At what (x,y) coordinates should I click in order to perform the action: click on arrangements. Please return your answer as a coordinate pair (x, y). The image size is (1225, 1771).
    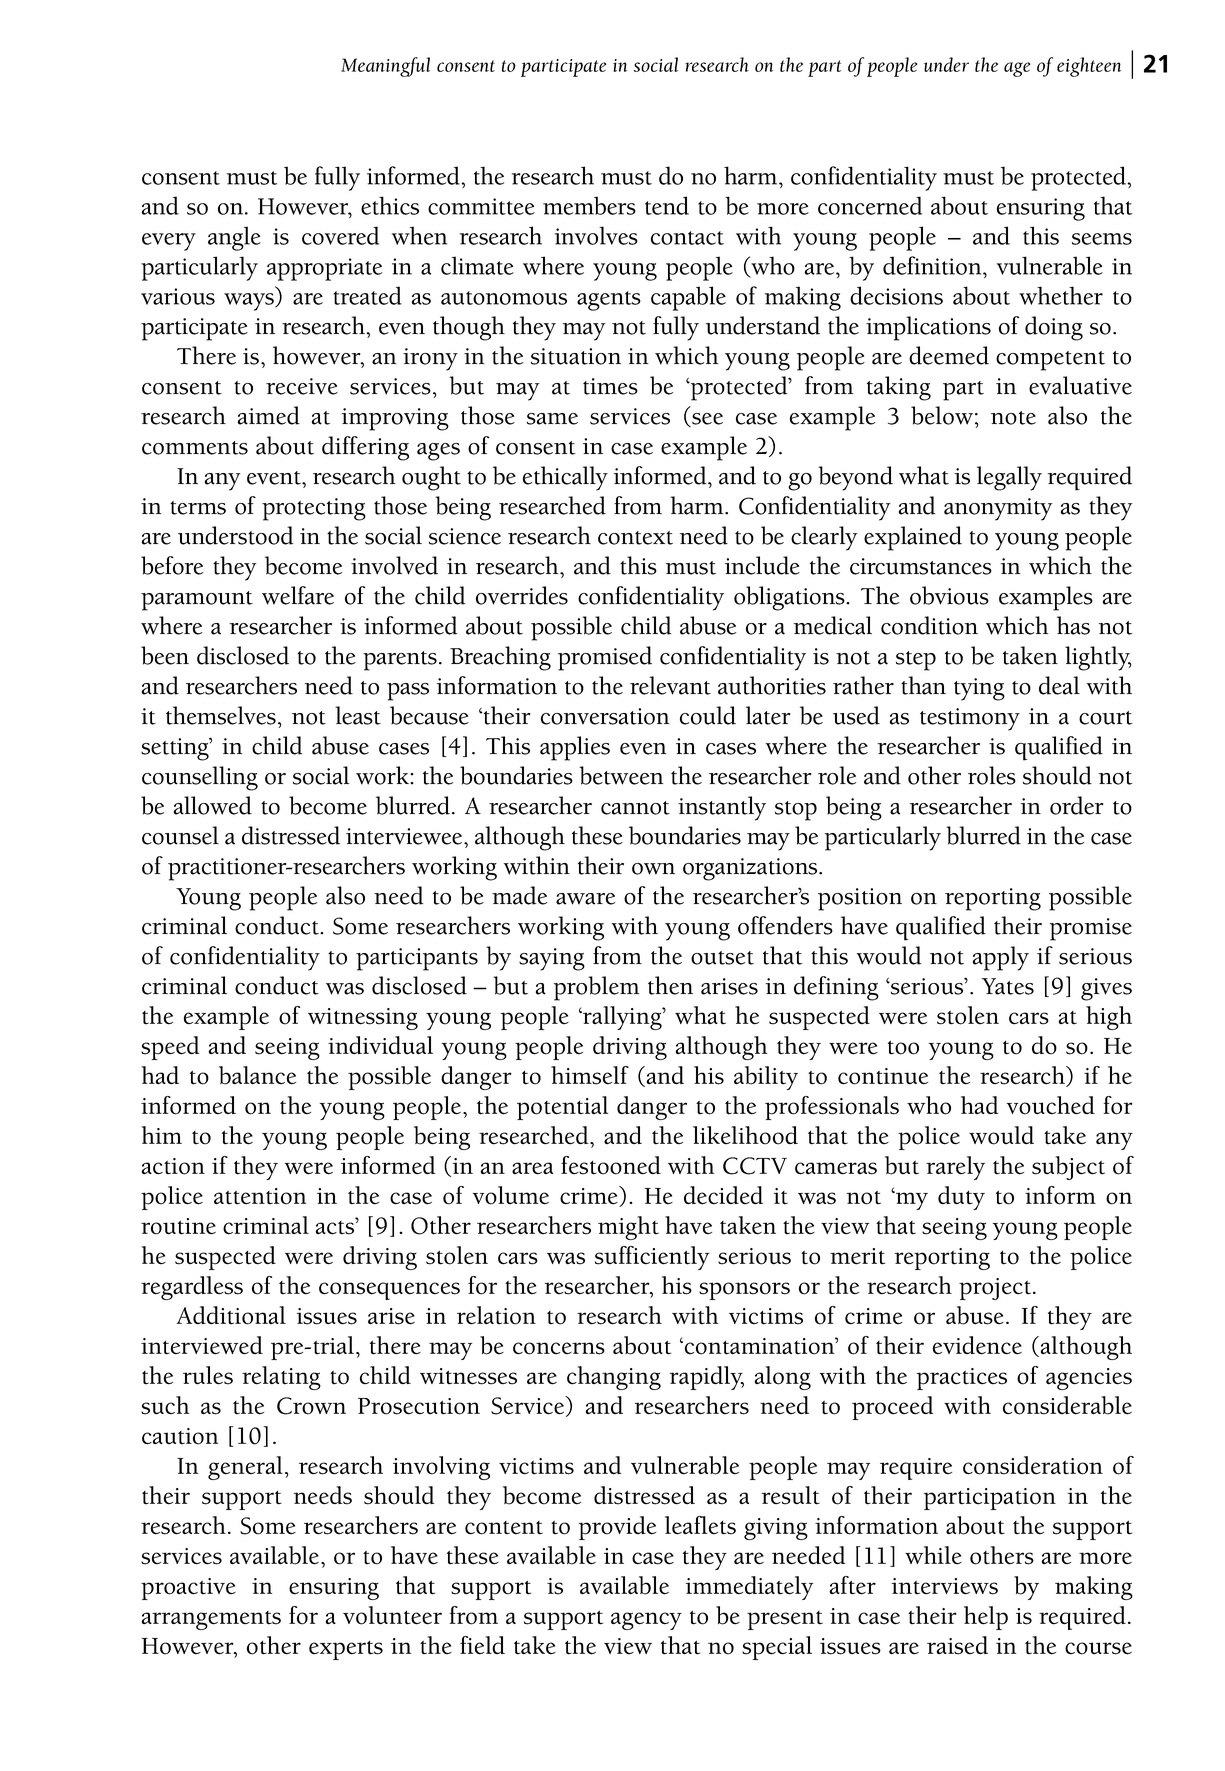
    Looking at the image, I should click on (211, 1620).
